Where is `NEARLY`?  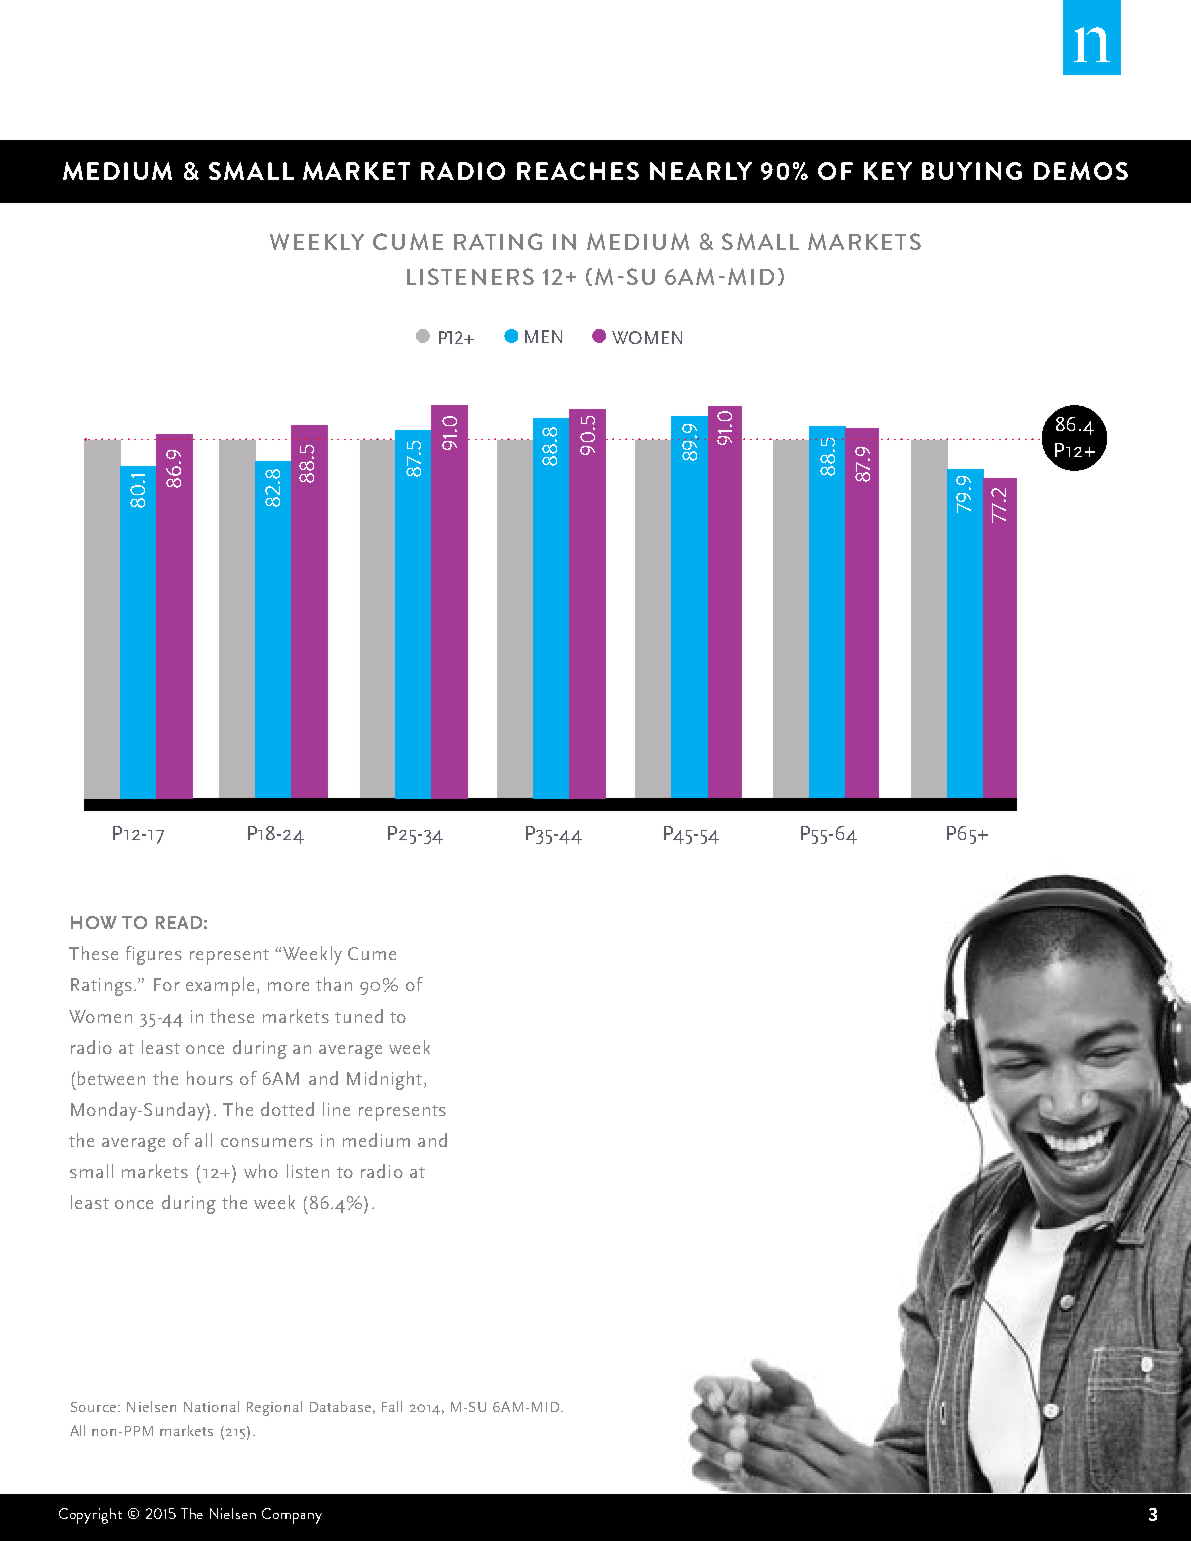
NEARLY is located at coordinates (701, 171).
